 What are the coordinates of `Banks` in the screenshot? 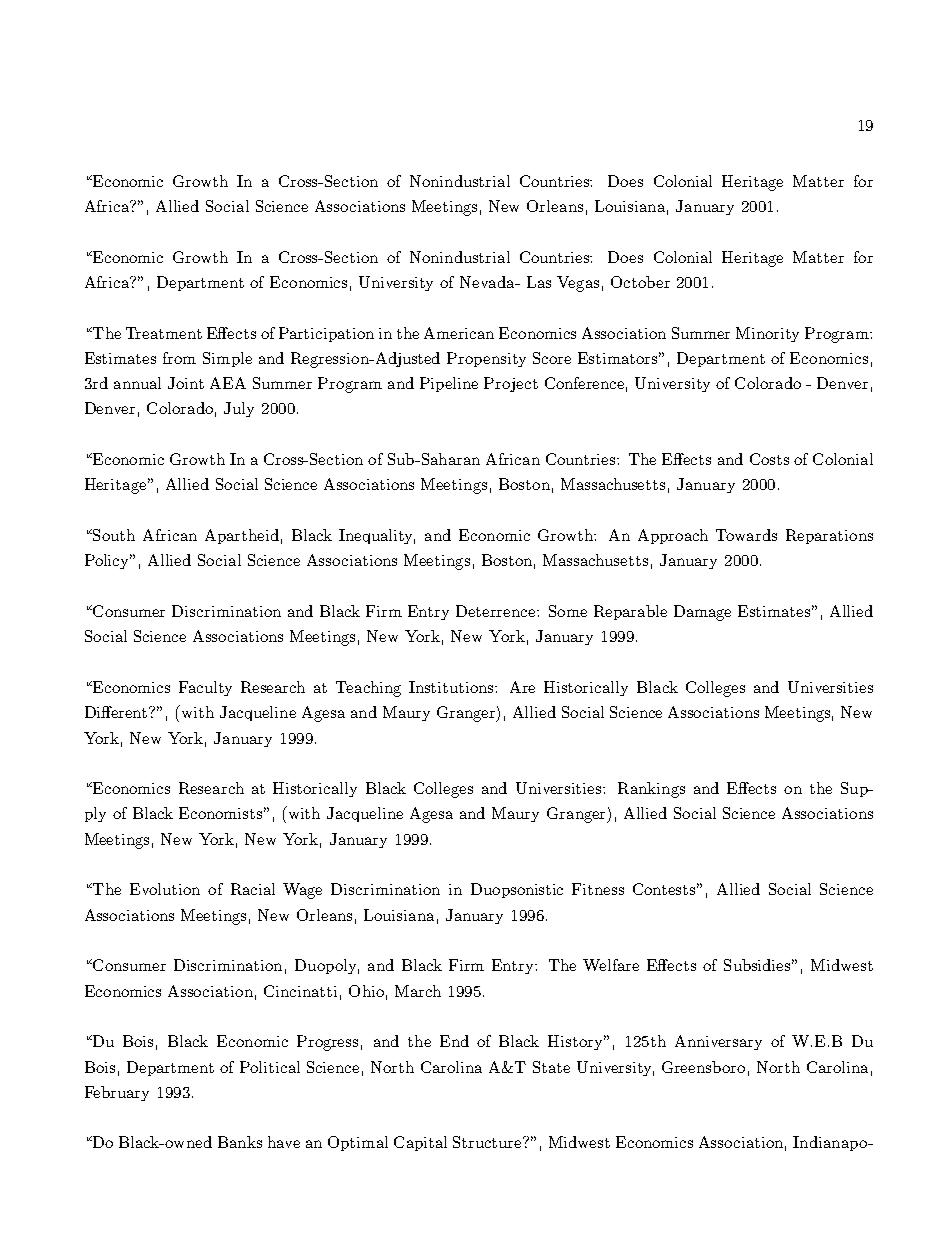 It's located at (240, 1142).
